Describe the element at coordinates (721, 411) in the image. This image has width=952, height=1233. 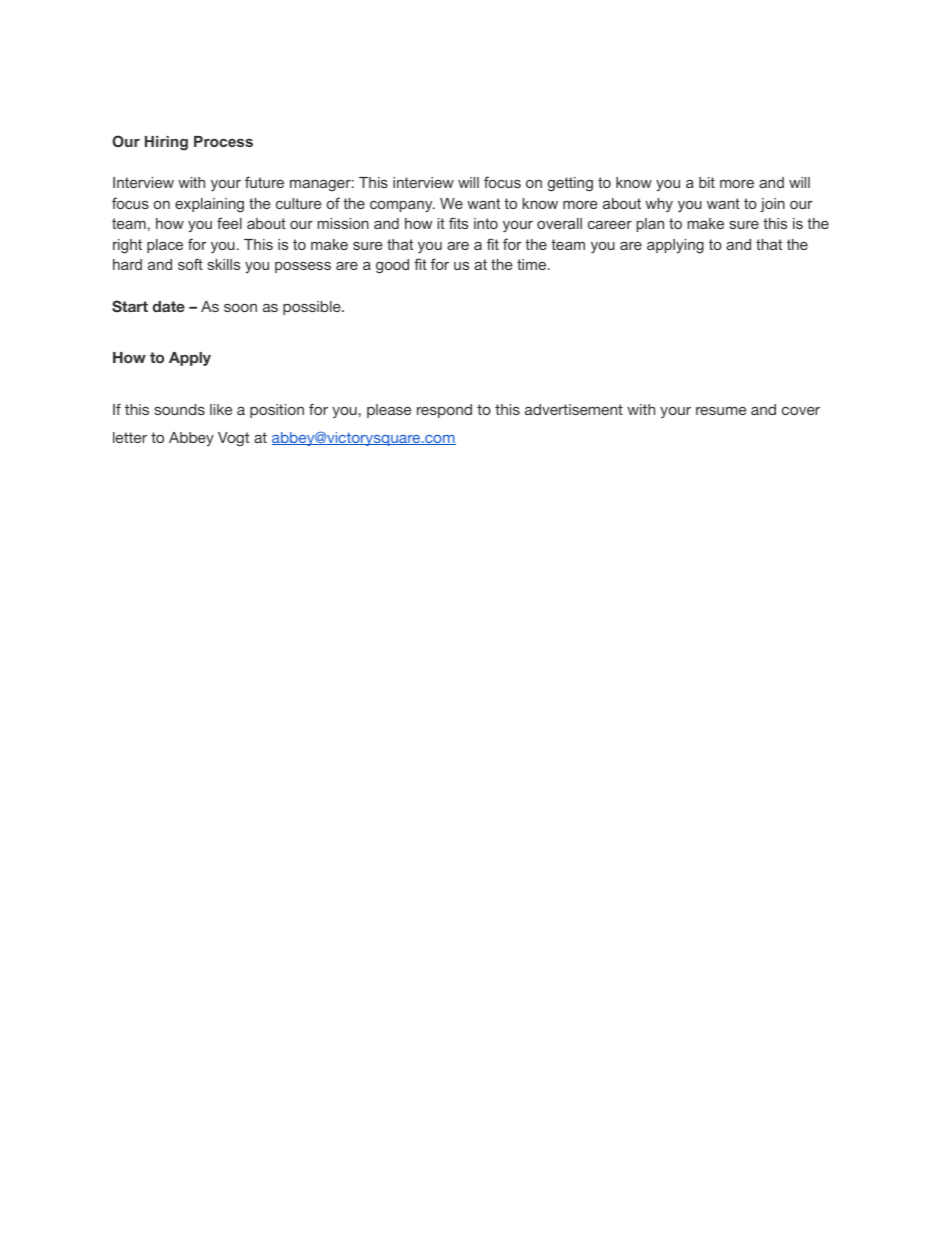
I see `resume` at that location.
